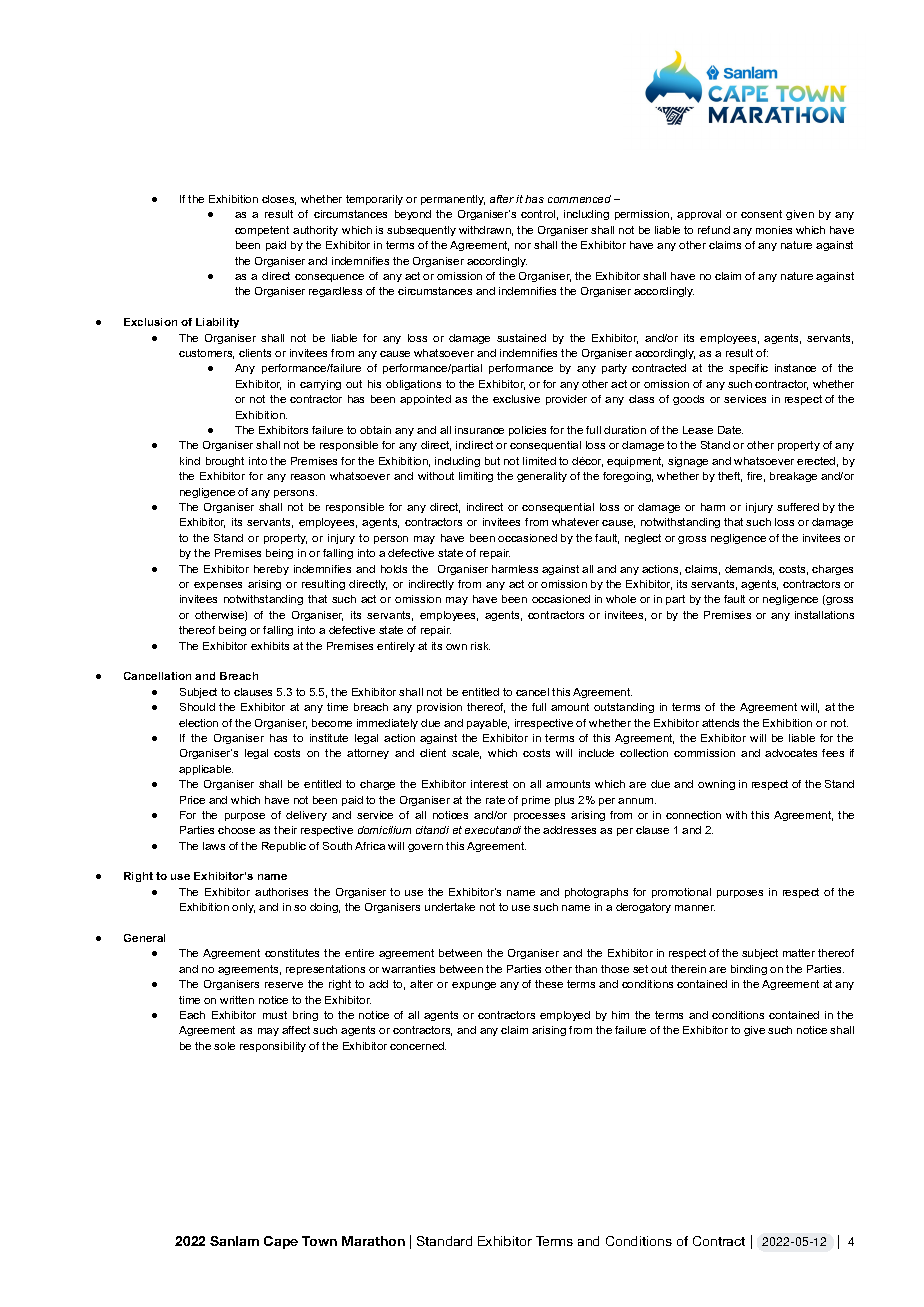 Image resolution: width=924 pixels, height=1307 pixels. What do you see at coordinates (749, 570) in the screenshot?
I see `demands` at bounding box center [749, 570].
